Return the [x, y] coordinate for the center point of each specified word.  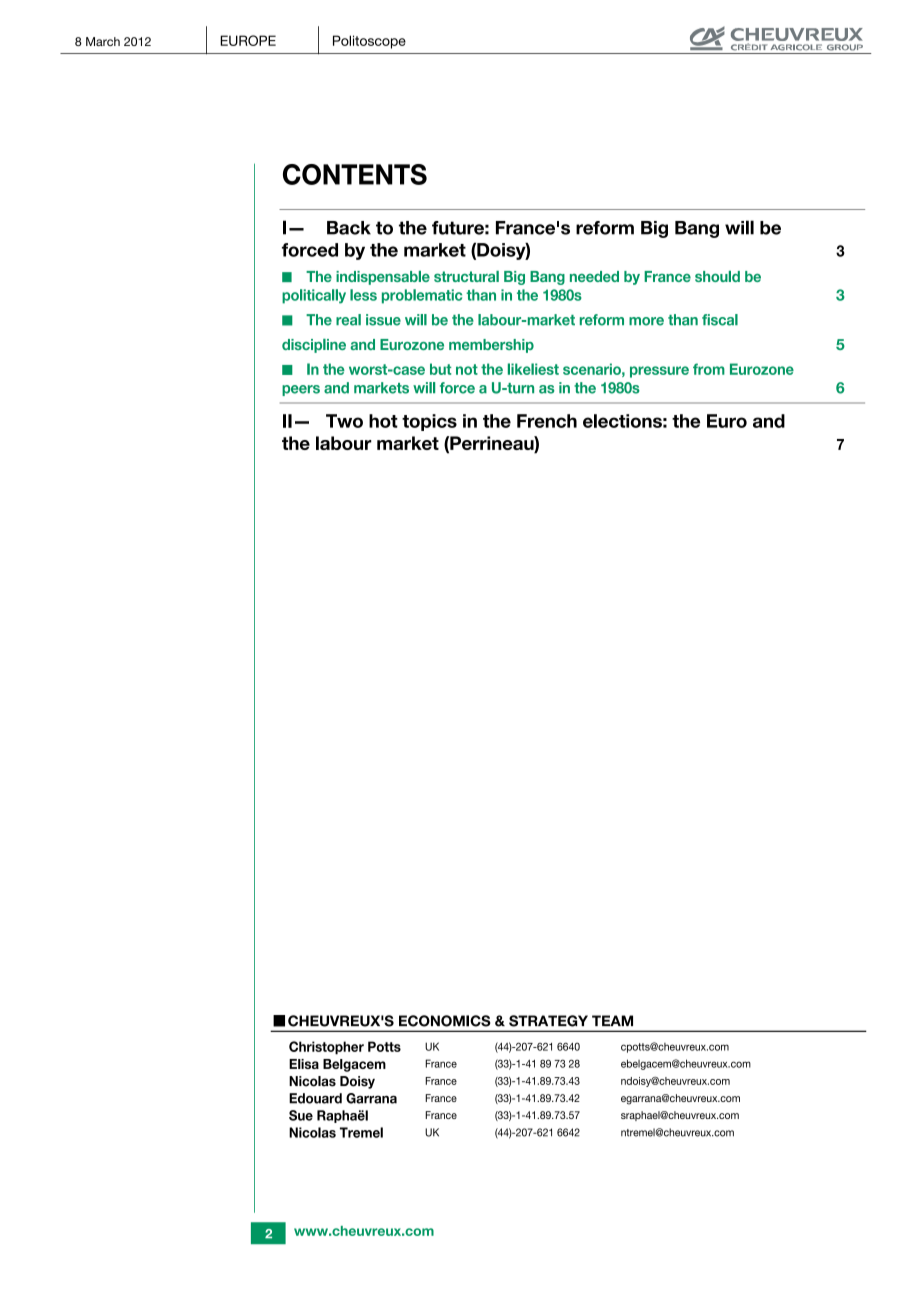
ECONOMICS [445, 1021]
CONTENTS [355, 174]
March [103, 41]
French [547, 421]
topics [429, 422]
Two [344, 421]
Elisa [304, 1064]
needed [594, 276]
